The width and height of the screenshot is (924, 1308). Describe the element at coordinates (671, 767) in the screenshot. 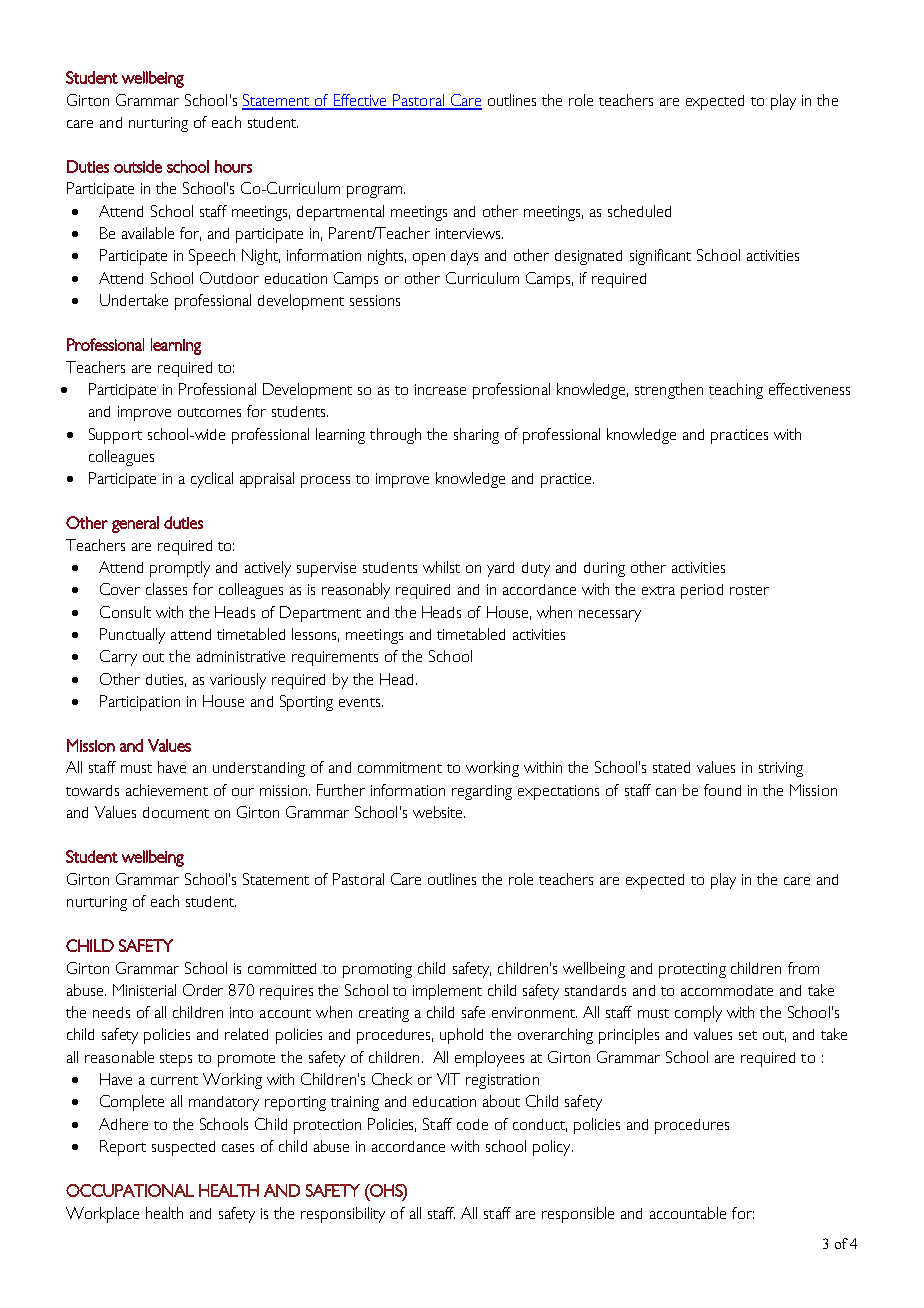

I see `stated` at that location.
